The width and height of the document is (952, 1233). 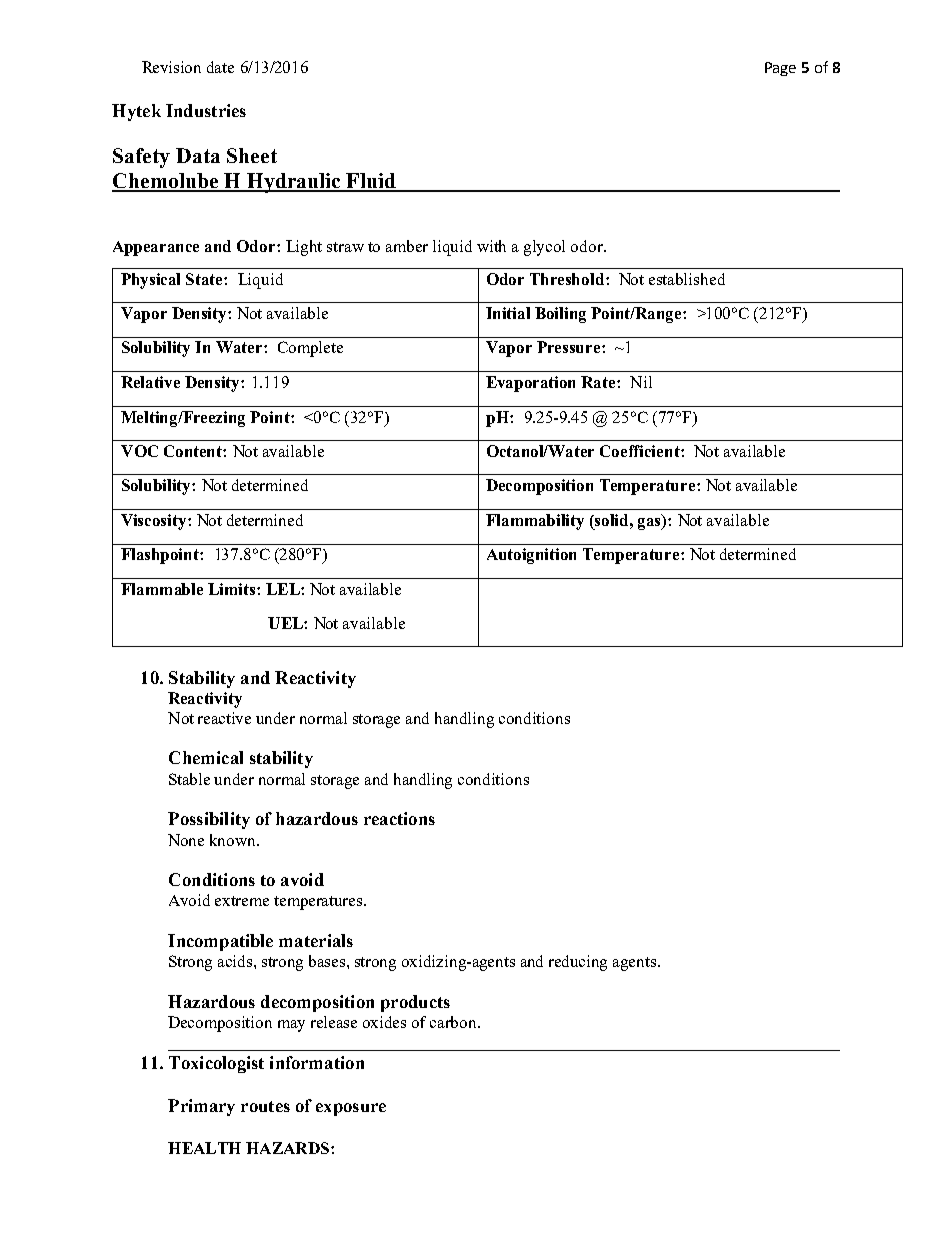 I want to click on extreme, so click(x=242, y=901).
